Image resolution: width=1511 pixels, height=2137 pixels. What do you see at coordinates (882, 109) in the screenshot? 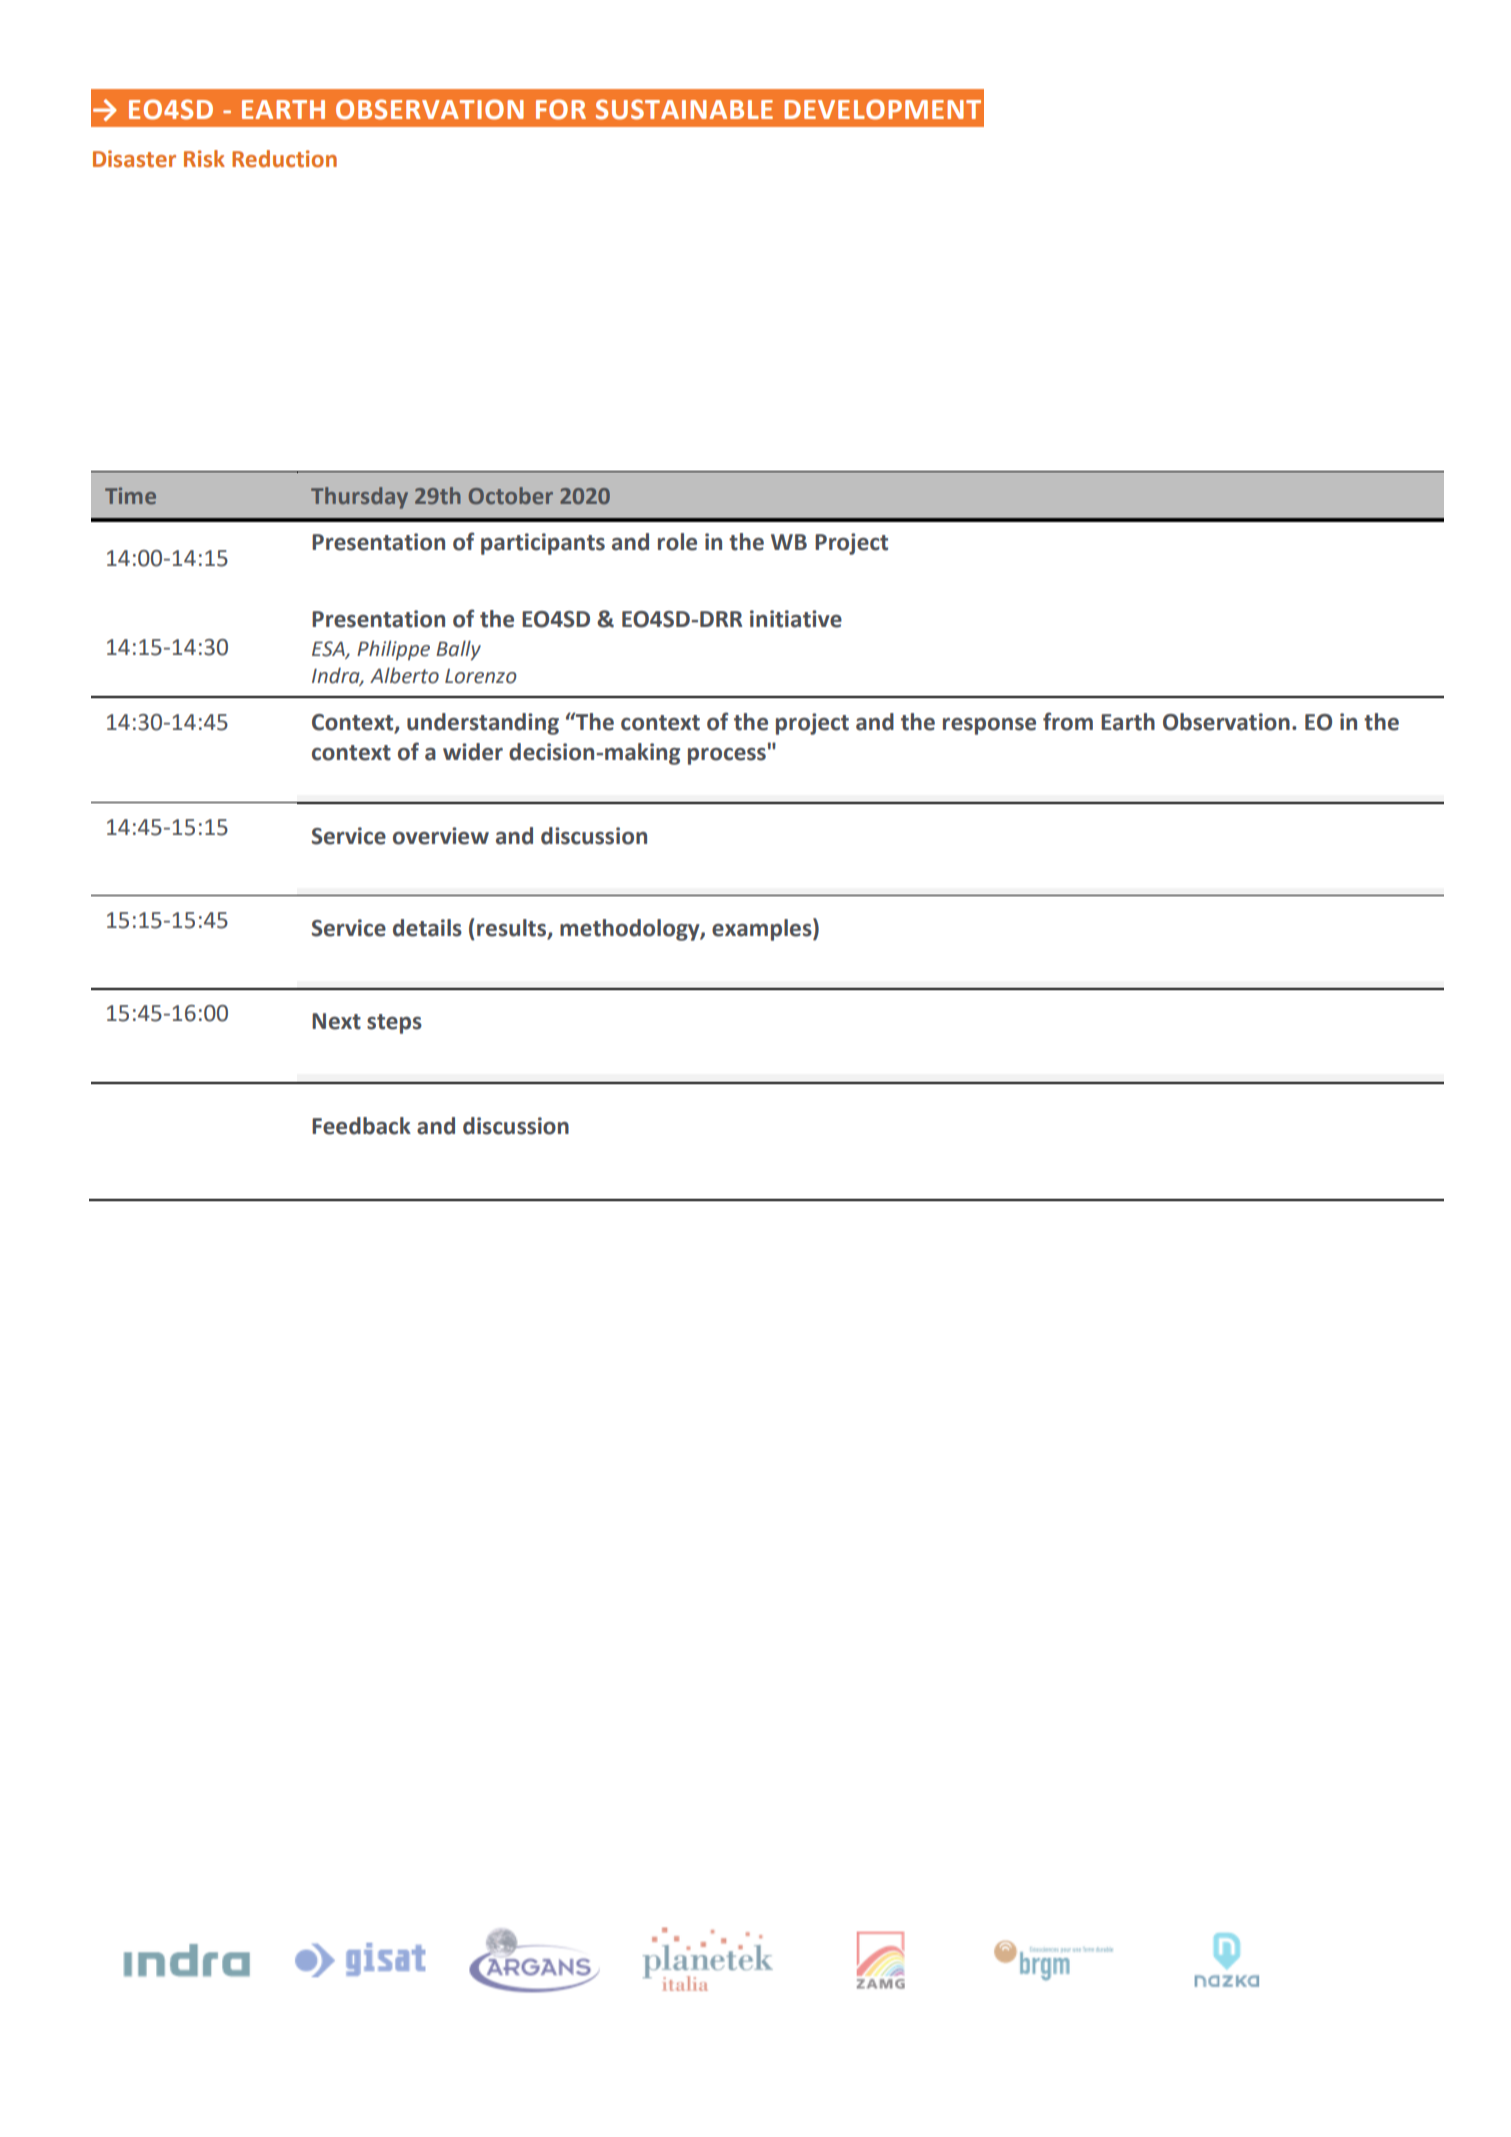
I see `DEVELOPMENT` at bounding box center [882, 109].
